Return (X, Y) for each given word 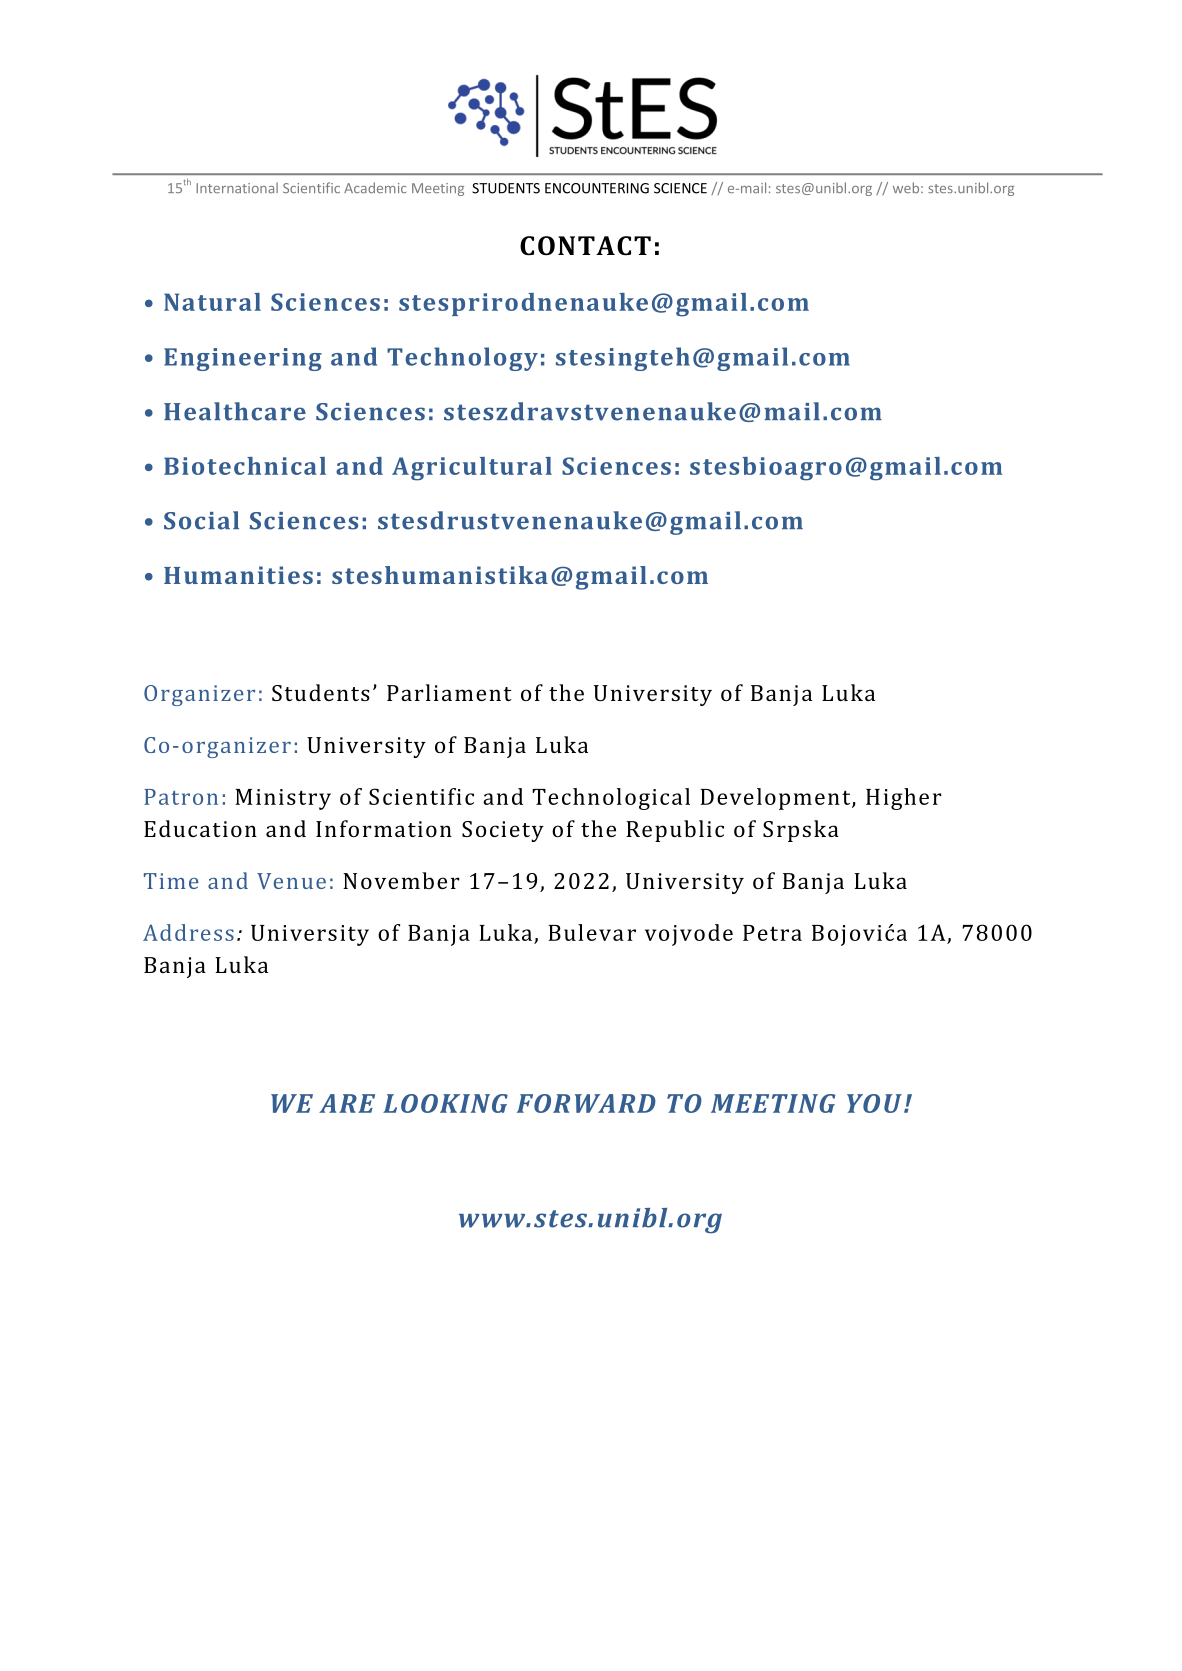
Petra (772, 933)
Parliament (449, 692)
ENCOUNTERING (597, 188)
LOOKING (445, 1103)
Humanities (238, 575)
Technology (462, 359)
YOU (874, 1103)
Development (776, 799)
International (237, 187)
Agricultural (472, 469)
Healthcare (235, 411)
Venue (291, 881)
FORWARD (586, 1103)
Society (503, 831)
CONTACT (585, 246)
